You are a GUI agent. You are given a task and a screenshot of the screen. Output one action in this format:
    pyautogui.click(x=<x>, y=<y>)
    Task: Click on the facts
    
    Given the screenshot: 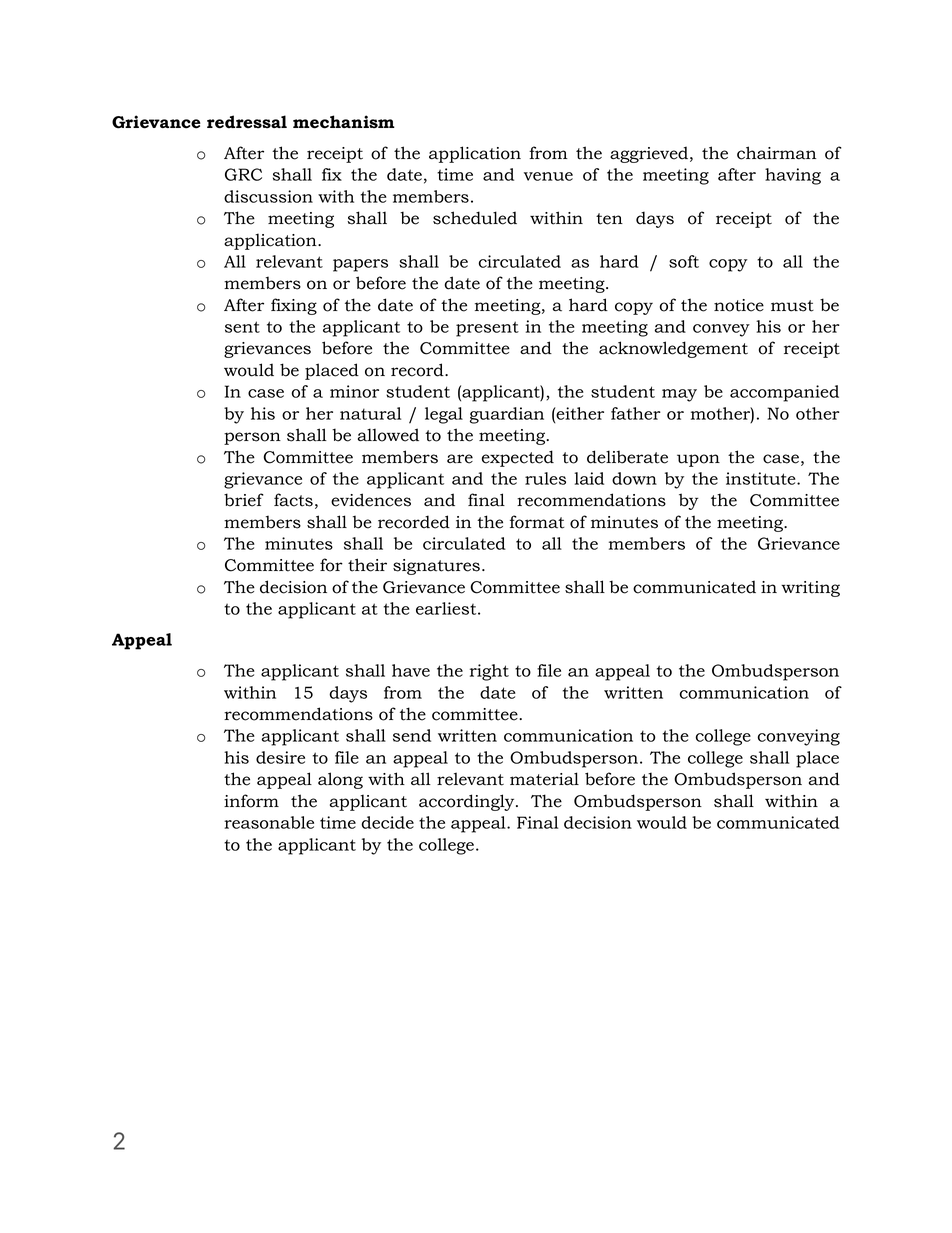 What is the action you would take?
    pyautogui.click(x=293, y=500)
